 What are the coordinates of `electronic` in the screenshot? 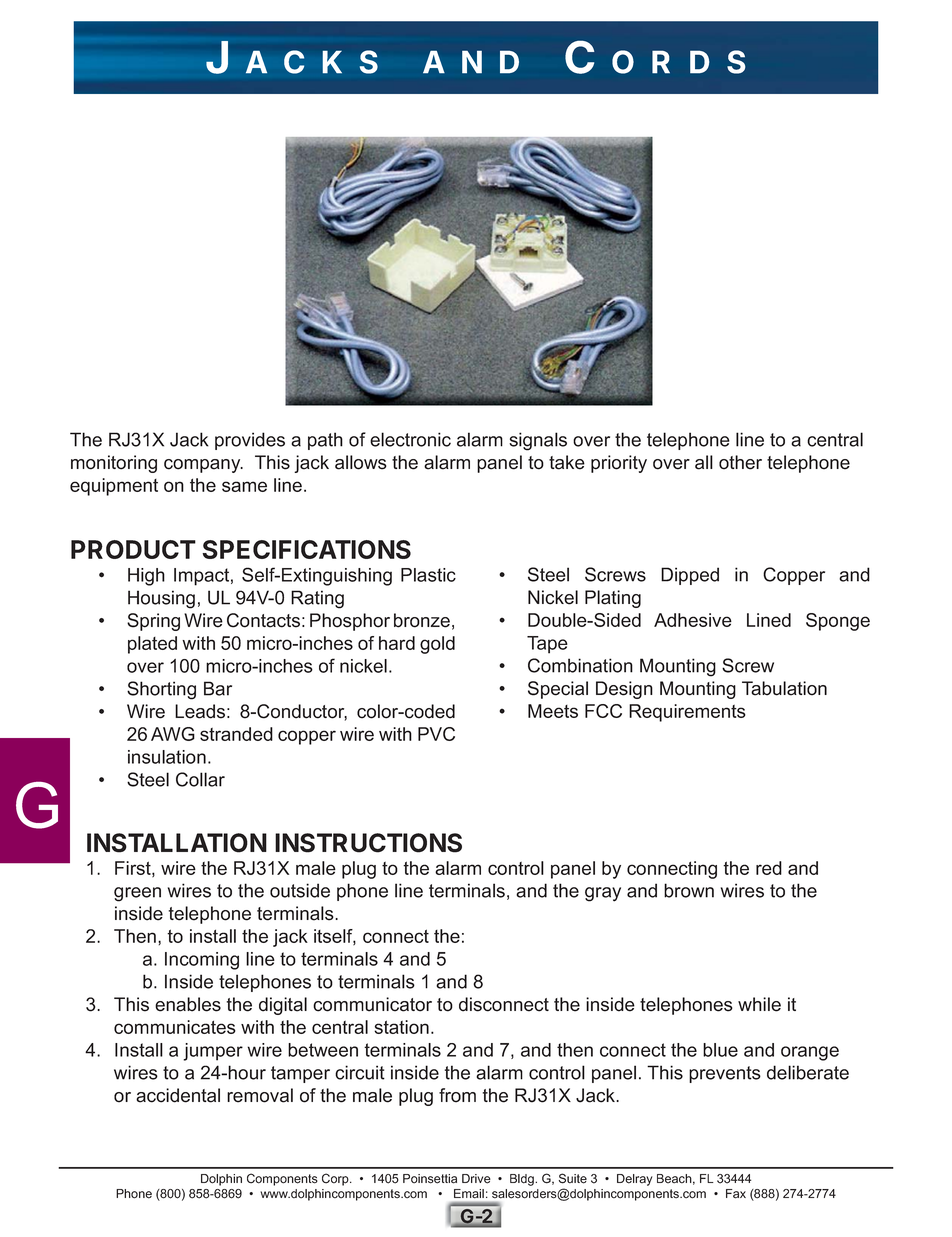 It's located at (410, 439).
